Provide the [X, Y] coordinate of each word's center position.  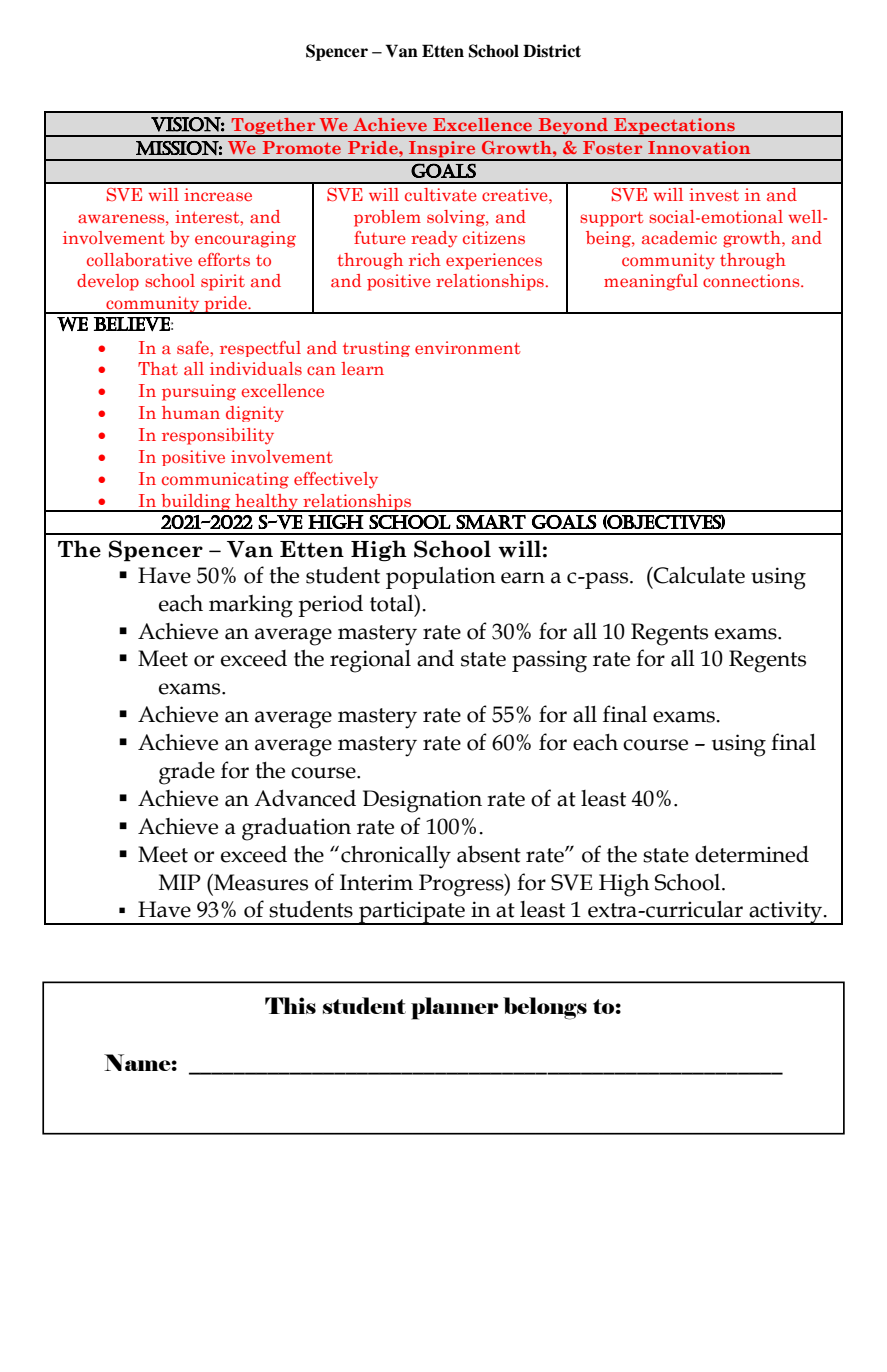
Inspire [442, 150]
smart [491, 522]
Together [273, 127]
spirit [223, 282]
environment [468, 347]
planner [455, 1008]
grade [187, 773]
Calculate [698, 575]
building [196, 503]
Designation [422, 801]
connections [752, 280]
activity [786, 913]
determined [752, 854]
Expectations [674, 127]
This [290, 1005]
